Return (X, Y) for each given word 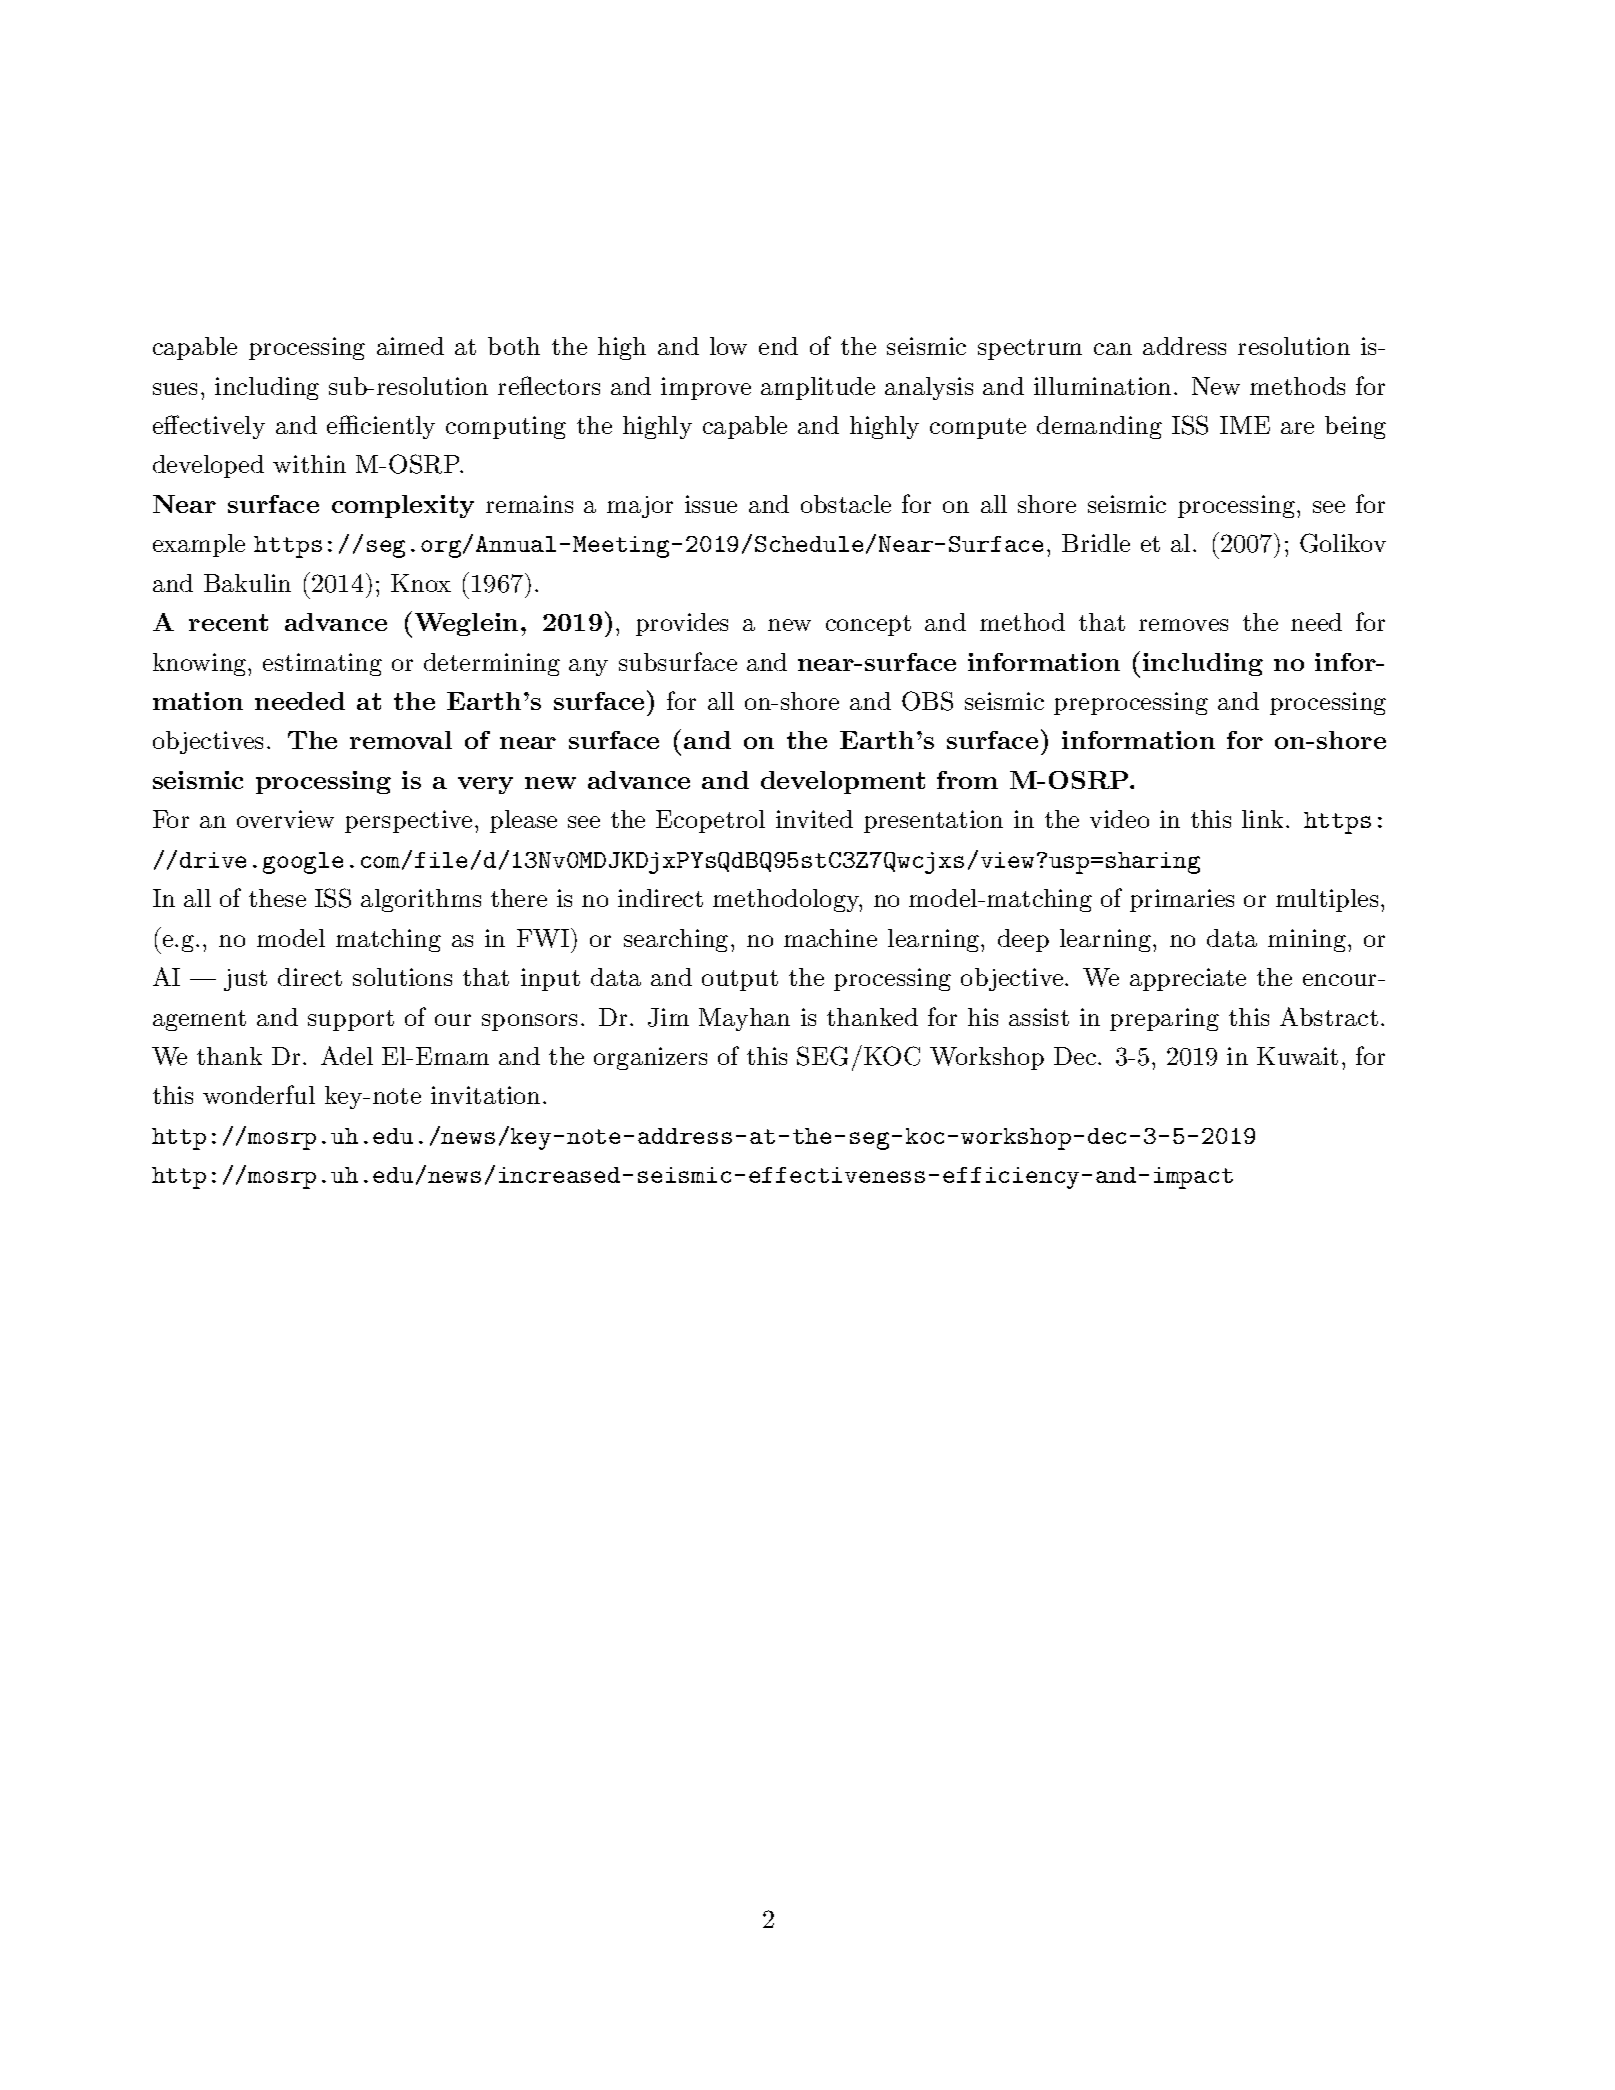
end (778, 346)
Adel (347, 1055)
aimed (410, 346)
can (1113, 349)
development (843, 782)
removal (401, 740)
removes (1183, 625)
